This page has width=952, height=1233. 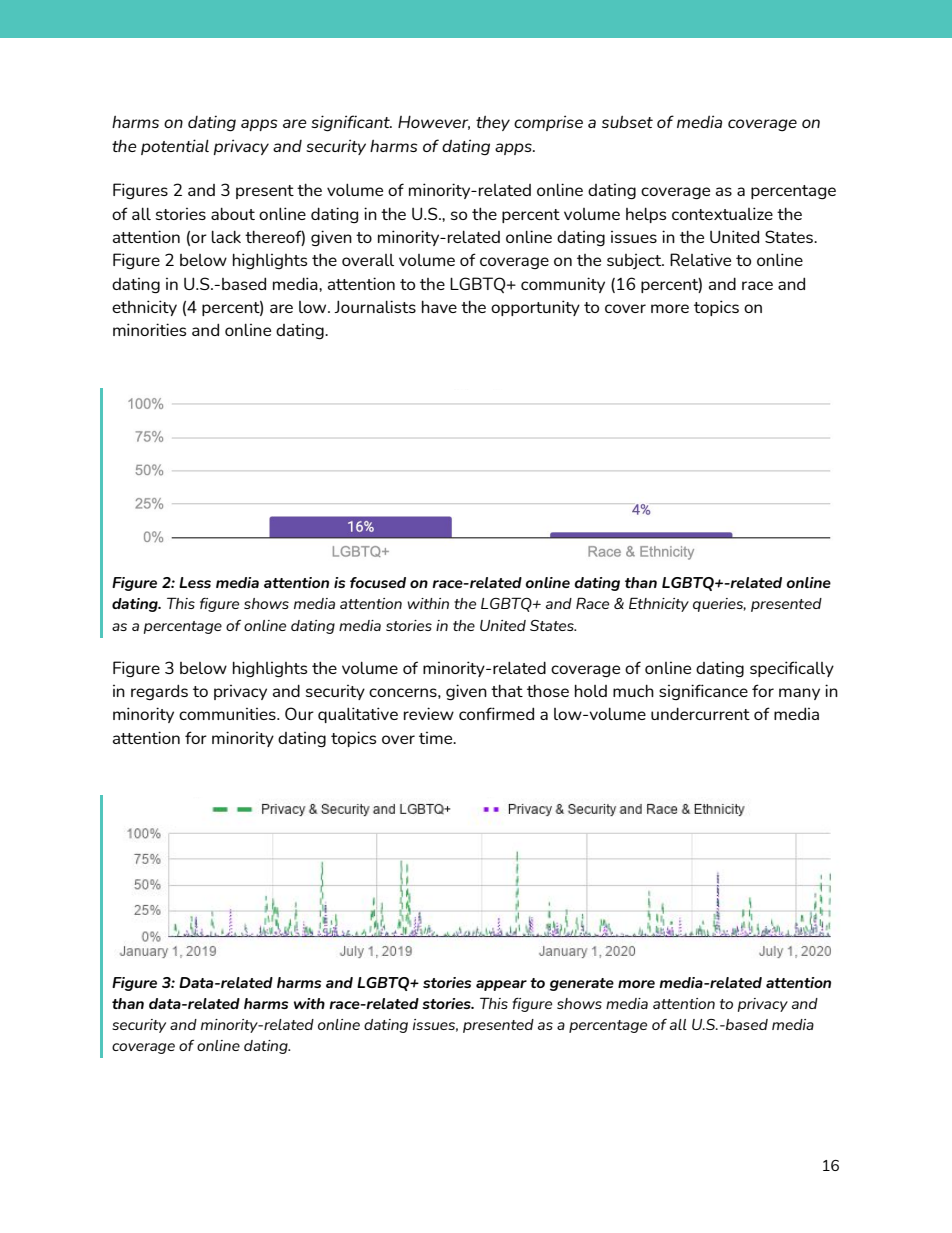 I want to click on undercurrent, so click(x=700, y=713).
